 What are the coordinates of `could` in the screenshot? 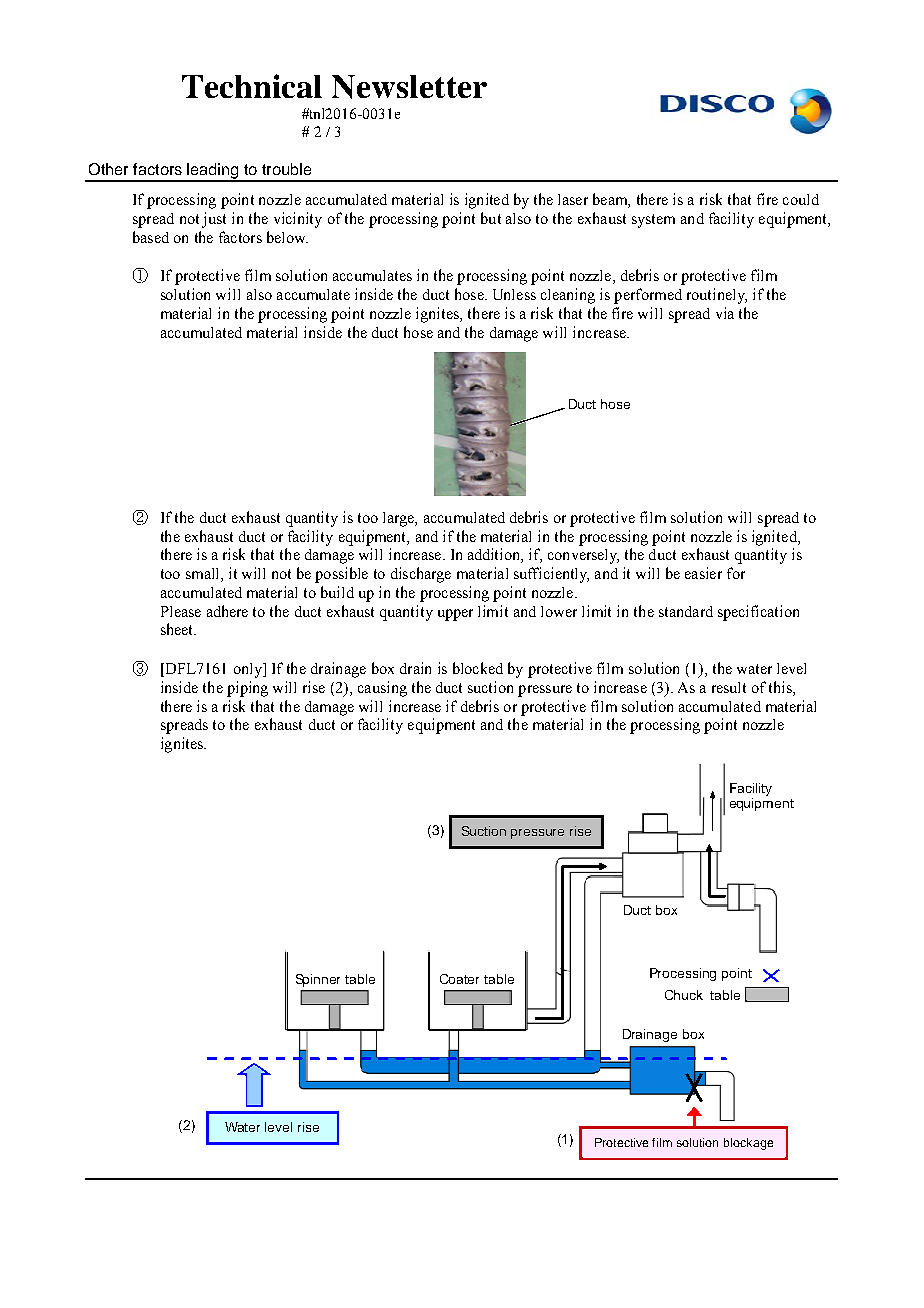 It's located at (801, 199).
